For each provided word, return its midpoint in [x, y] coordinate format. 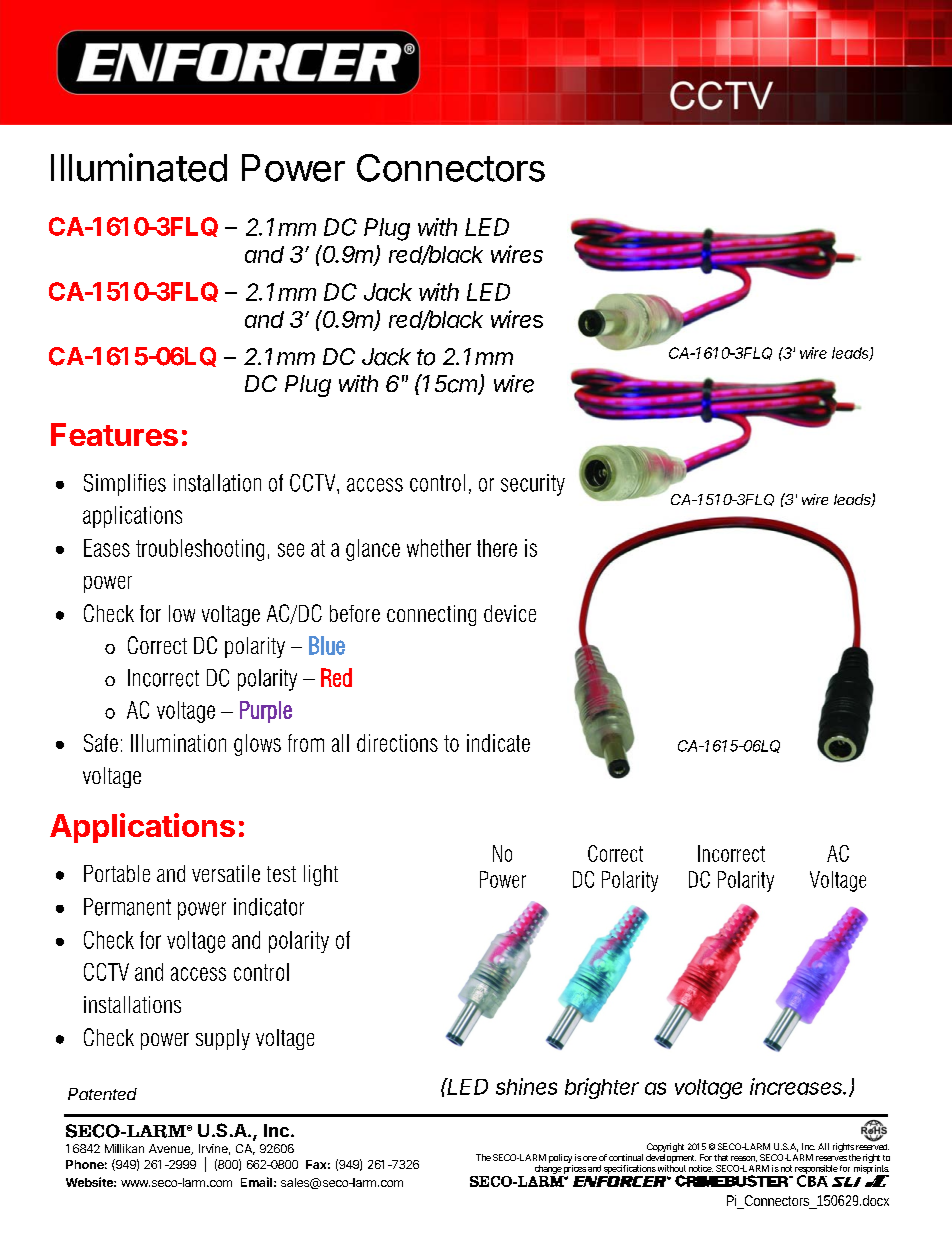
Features [114, 434]
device [510, 613]
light [321, 875]
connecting [431, 615]
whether [439, 548]
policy [560, 1158]
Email [256, 1182]
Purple [266, 712]
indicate [498, 743]
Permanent [127, 907]
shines [526, 1086]
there [497, 548]
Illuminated [139, 167]
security [533, 485]
